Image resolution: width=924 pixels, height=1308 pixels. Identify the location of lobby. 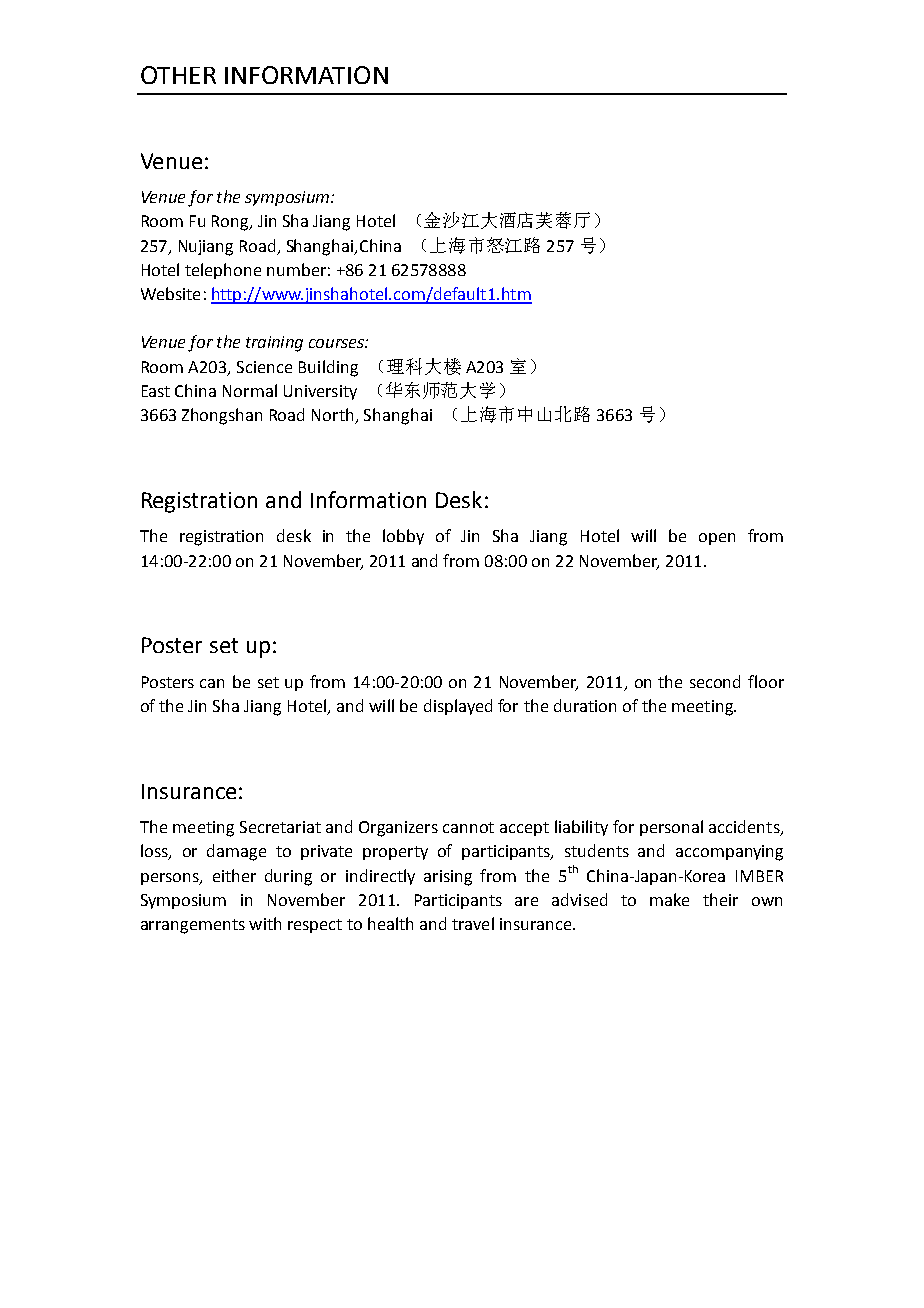
(403, 537).
